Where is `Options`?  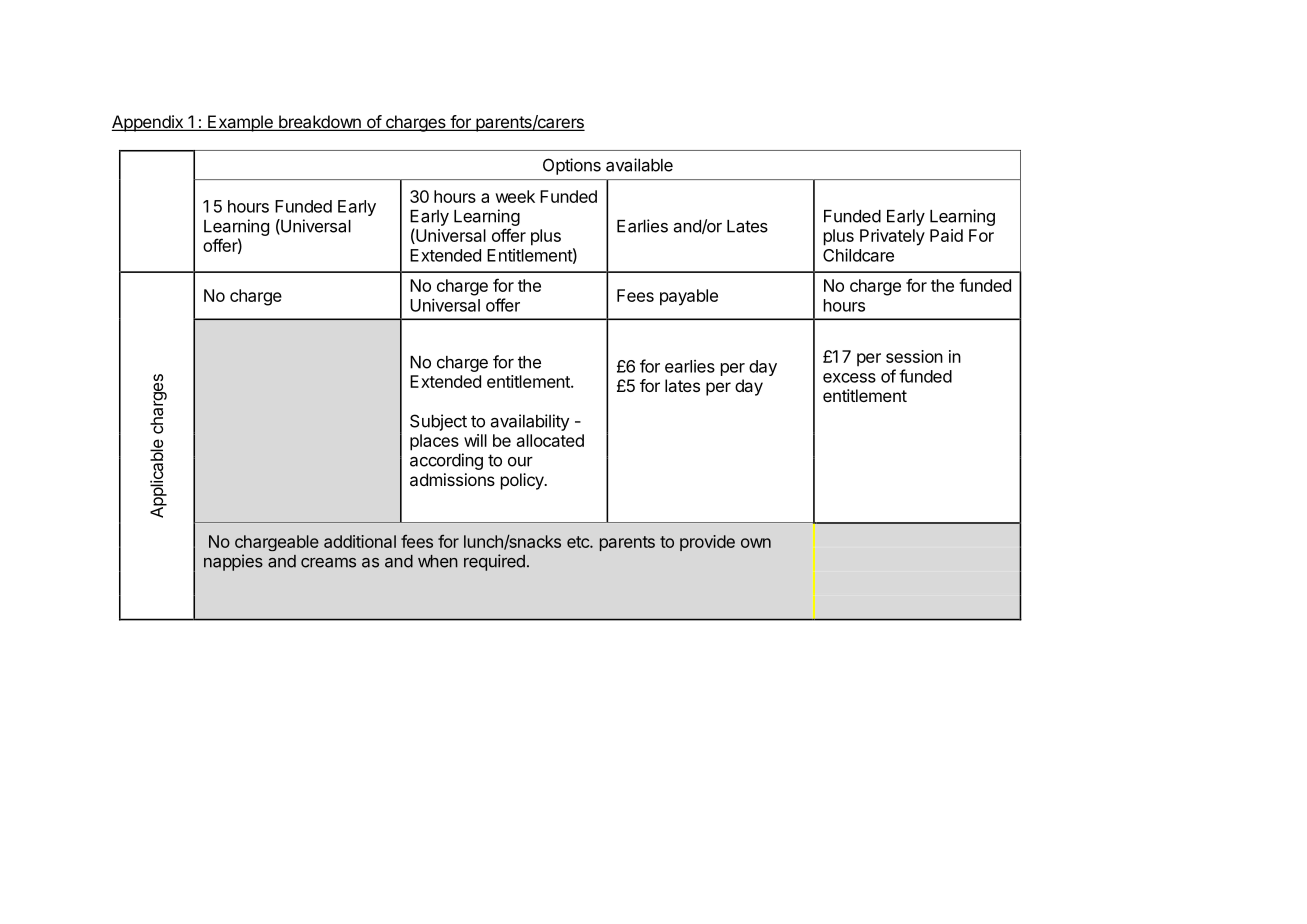 Options is located at coordinates (572, 166).
